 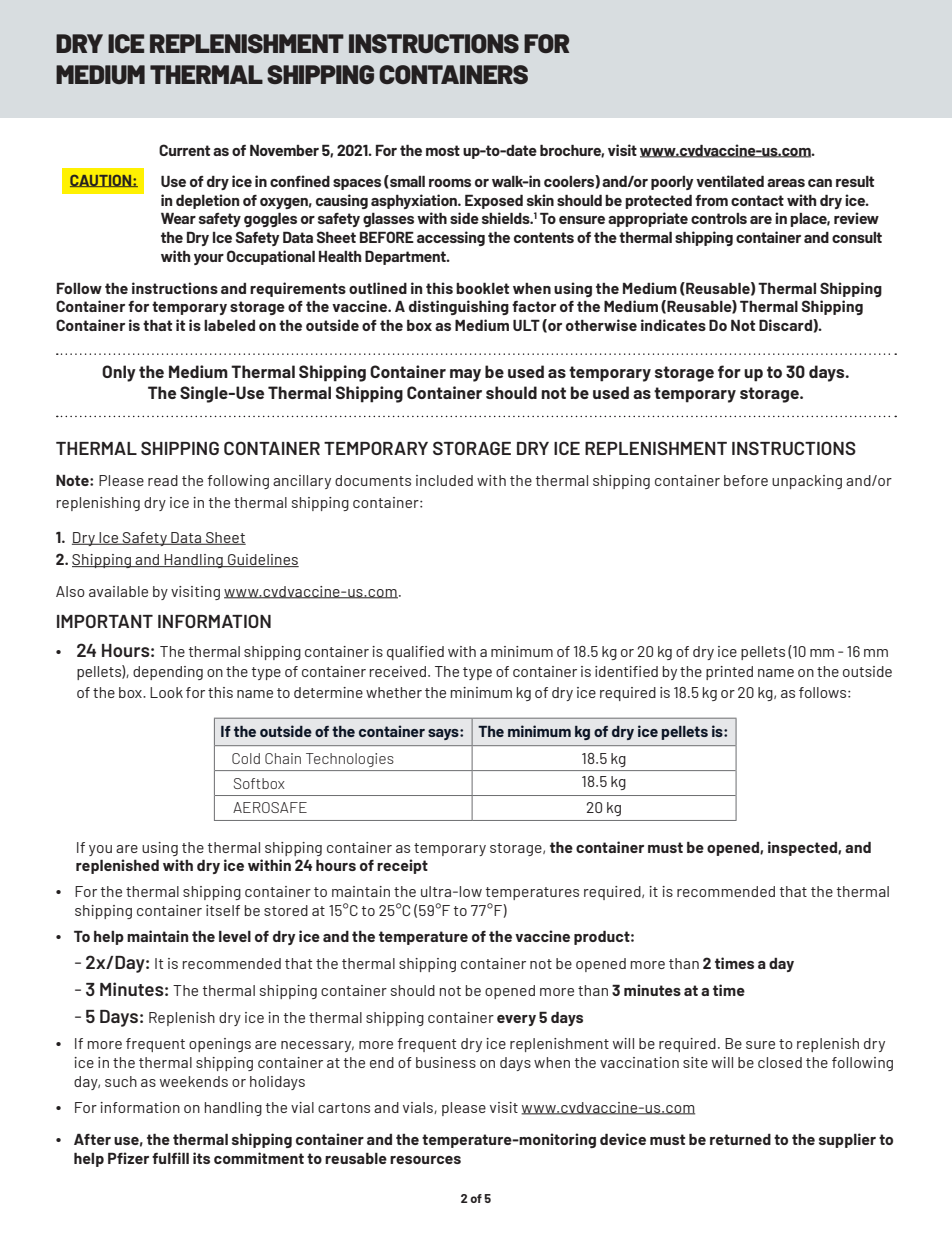 I want to click on itself, so click(x=223, y=910).
